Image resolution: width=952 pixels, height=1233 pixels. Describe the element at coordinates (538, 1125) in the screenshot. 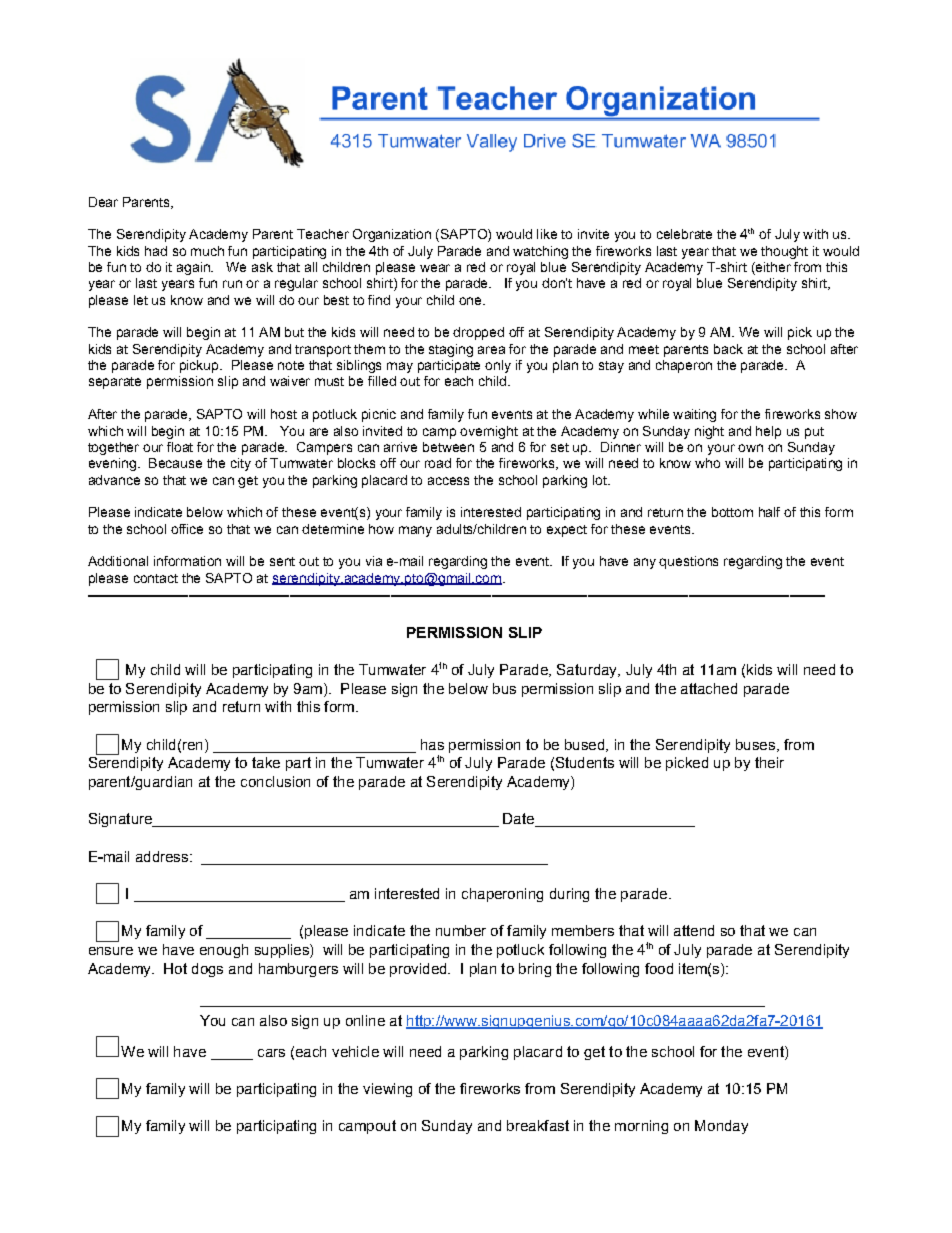

I see `breakfast` at that location.
